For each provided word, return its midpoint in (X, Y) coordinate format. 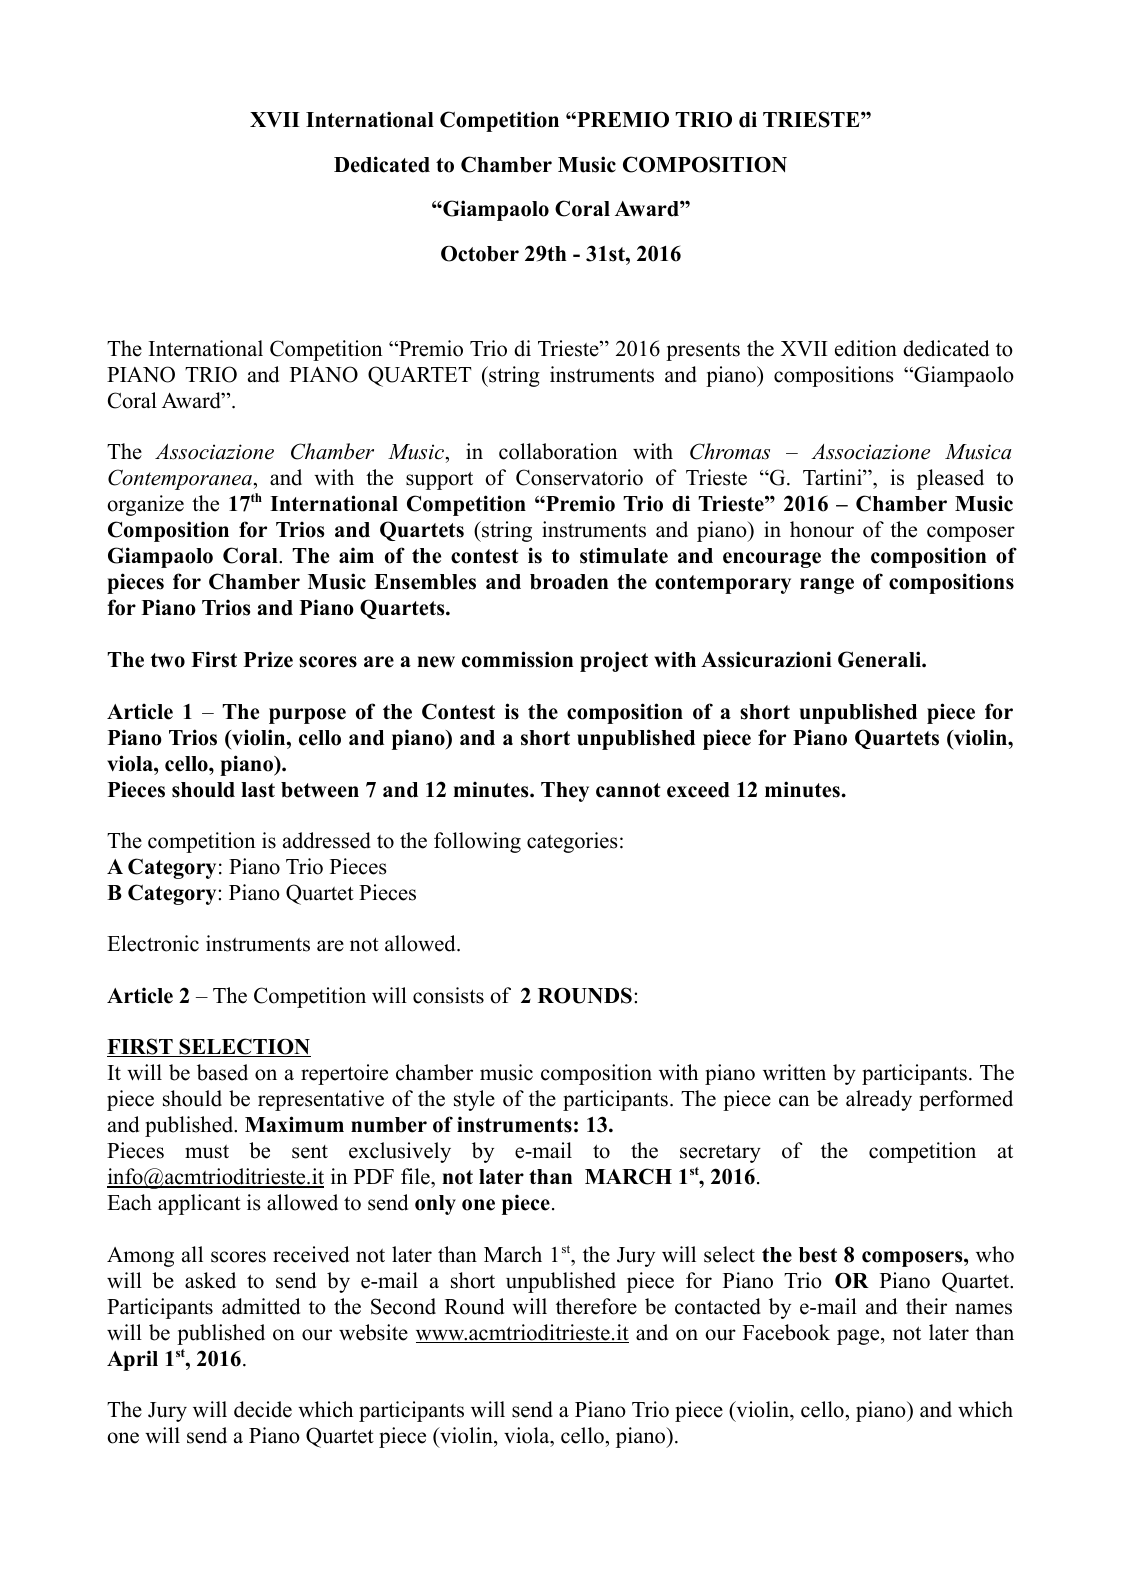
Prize (268, 659)
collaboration (558, 451)
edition (866, 348)
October (480, 254)
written (794, 1072)
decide (263, 1409)
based (222, 1072)
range (827, 586)
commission (517, 659)
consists (448, 995)
